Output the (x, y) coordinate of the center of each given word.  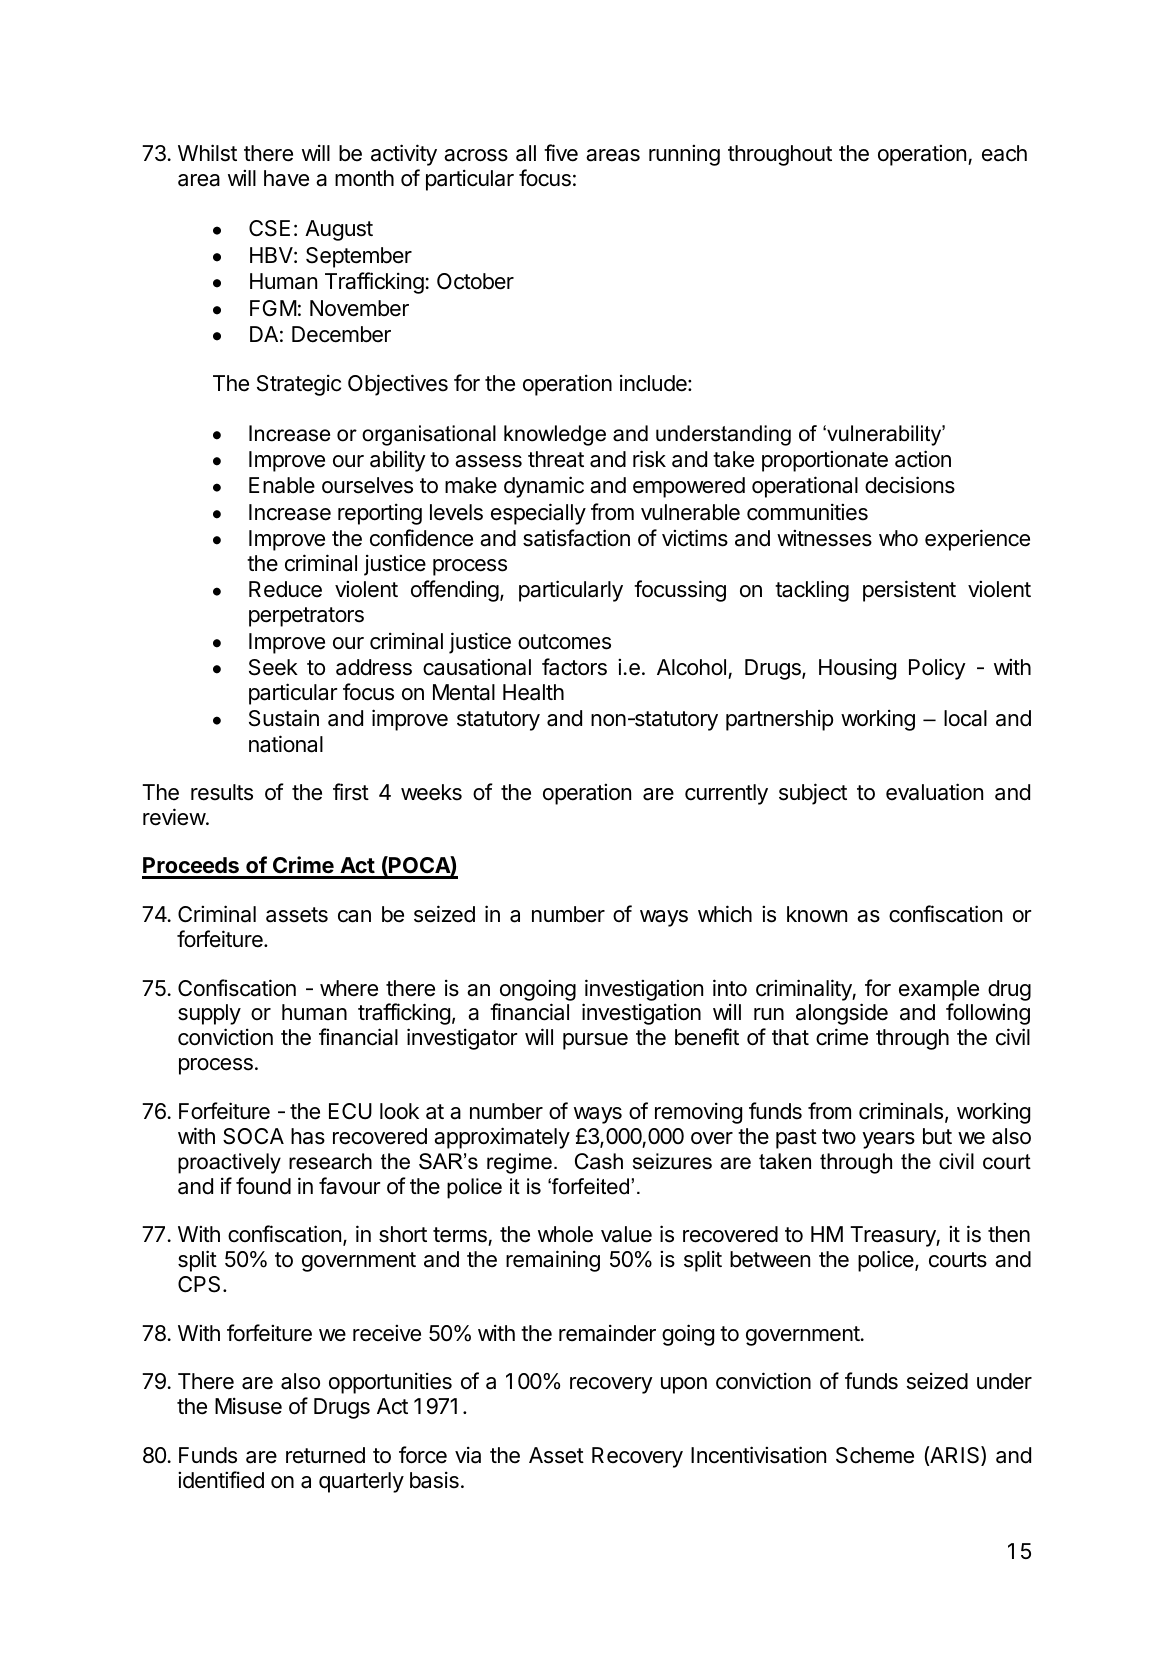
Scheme (875, 1455)
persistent (909, 591)
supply (209, 1014)
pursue (595, 1041)
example (939, 990)
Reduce (285, 589)
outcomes (564, 642)
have (286, 178)
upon (684, 1385)
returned (325, 1455)
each (1004, 153)
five (561, 153)
